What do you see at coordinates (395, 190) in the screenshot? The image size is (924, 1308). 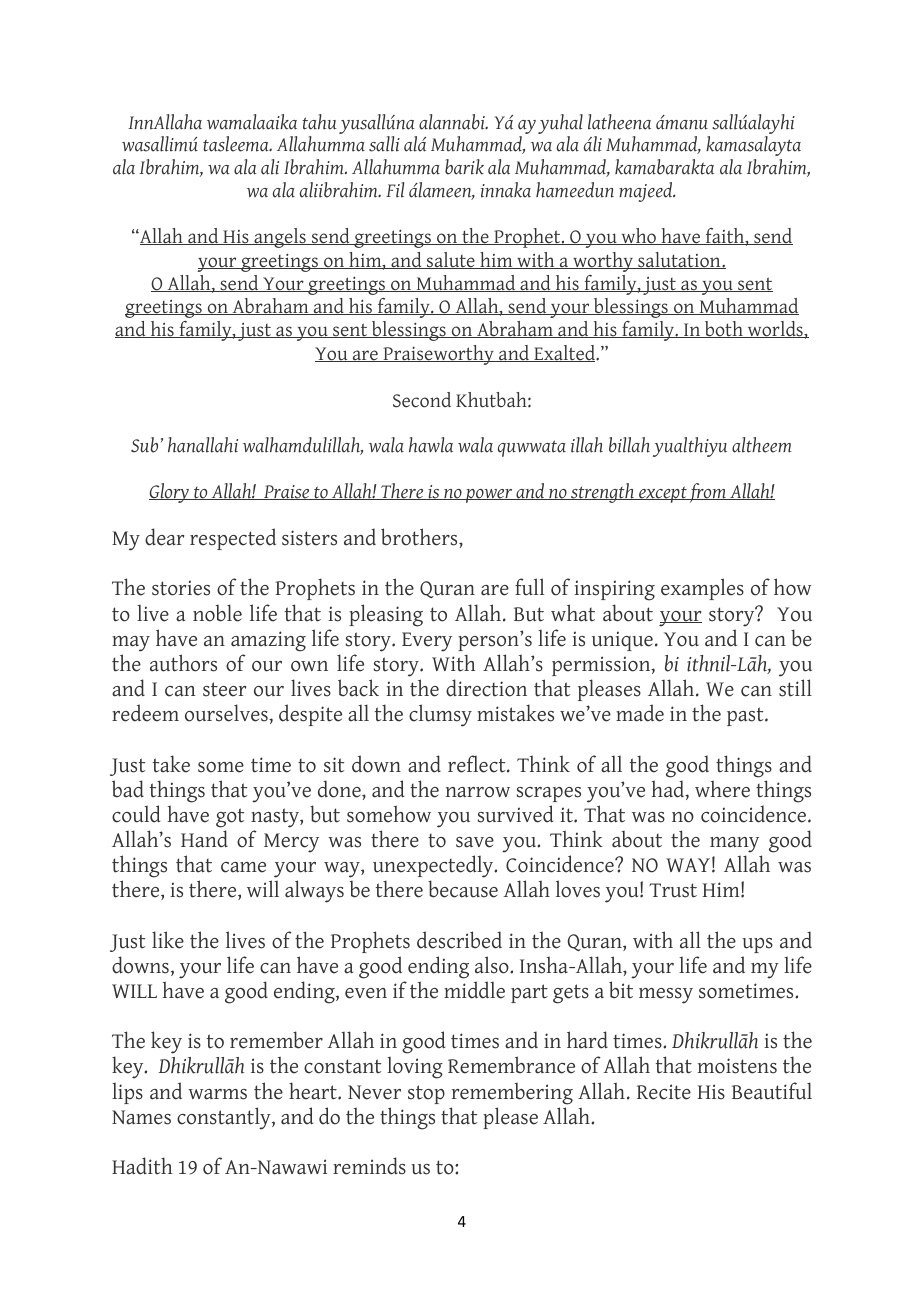 I see `Fil` at bounding box center [395, 190].
